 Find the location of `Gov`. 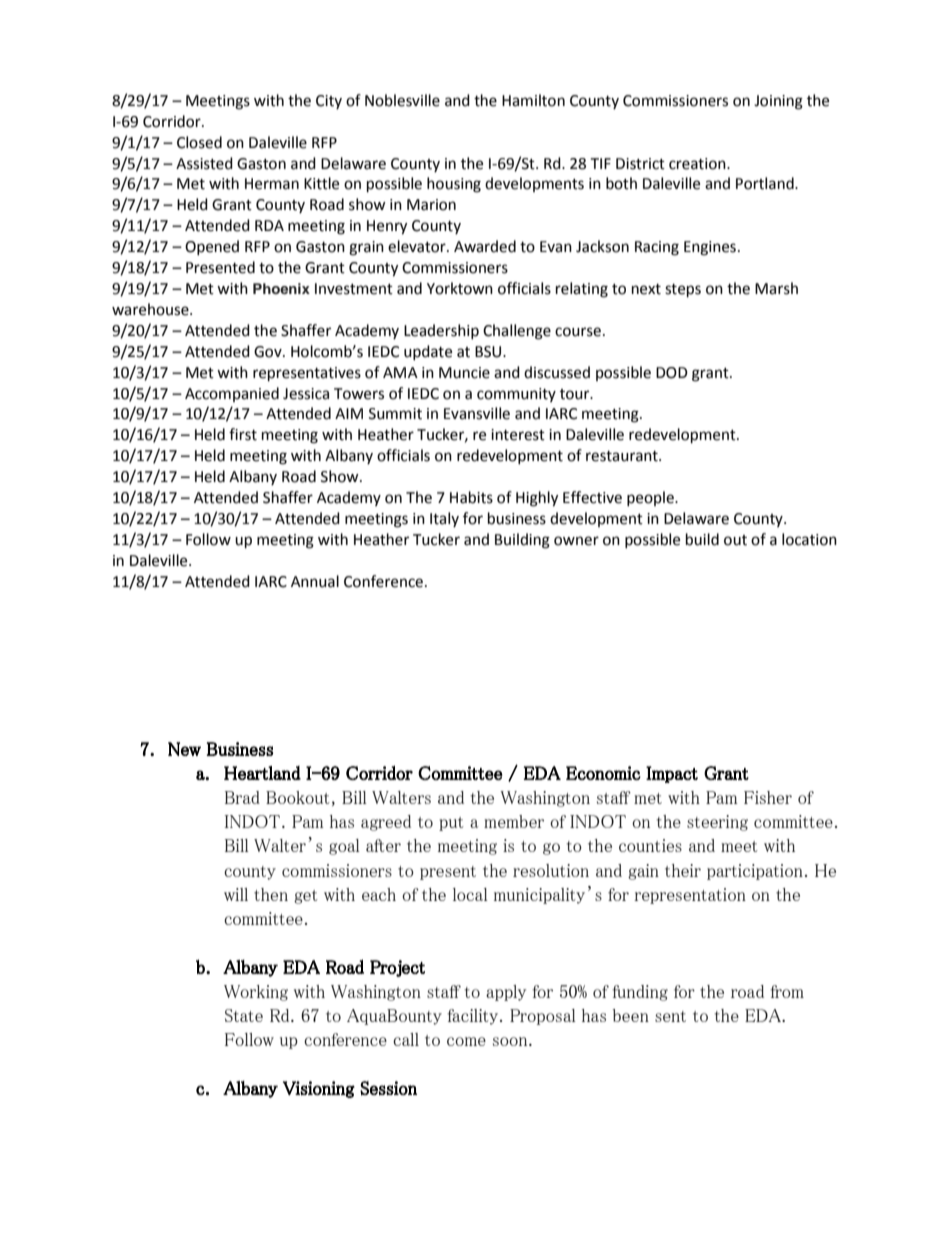

Gov is located at coordinates (269, 352).
